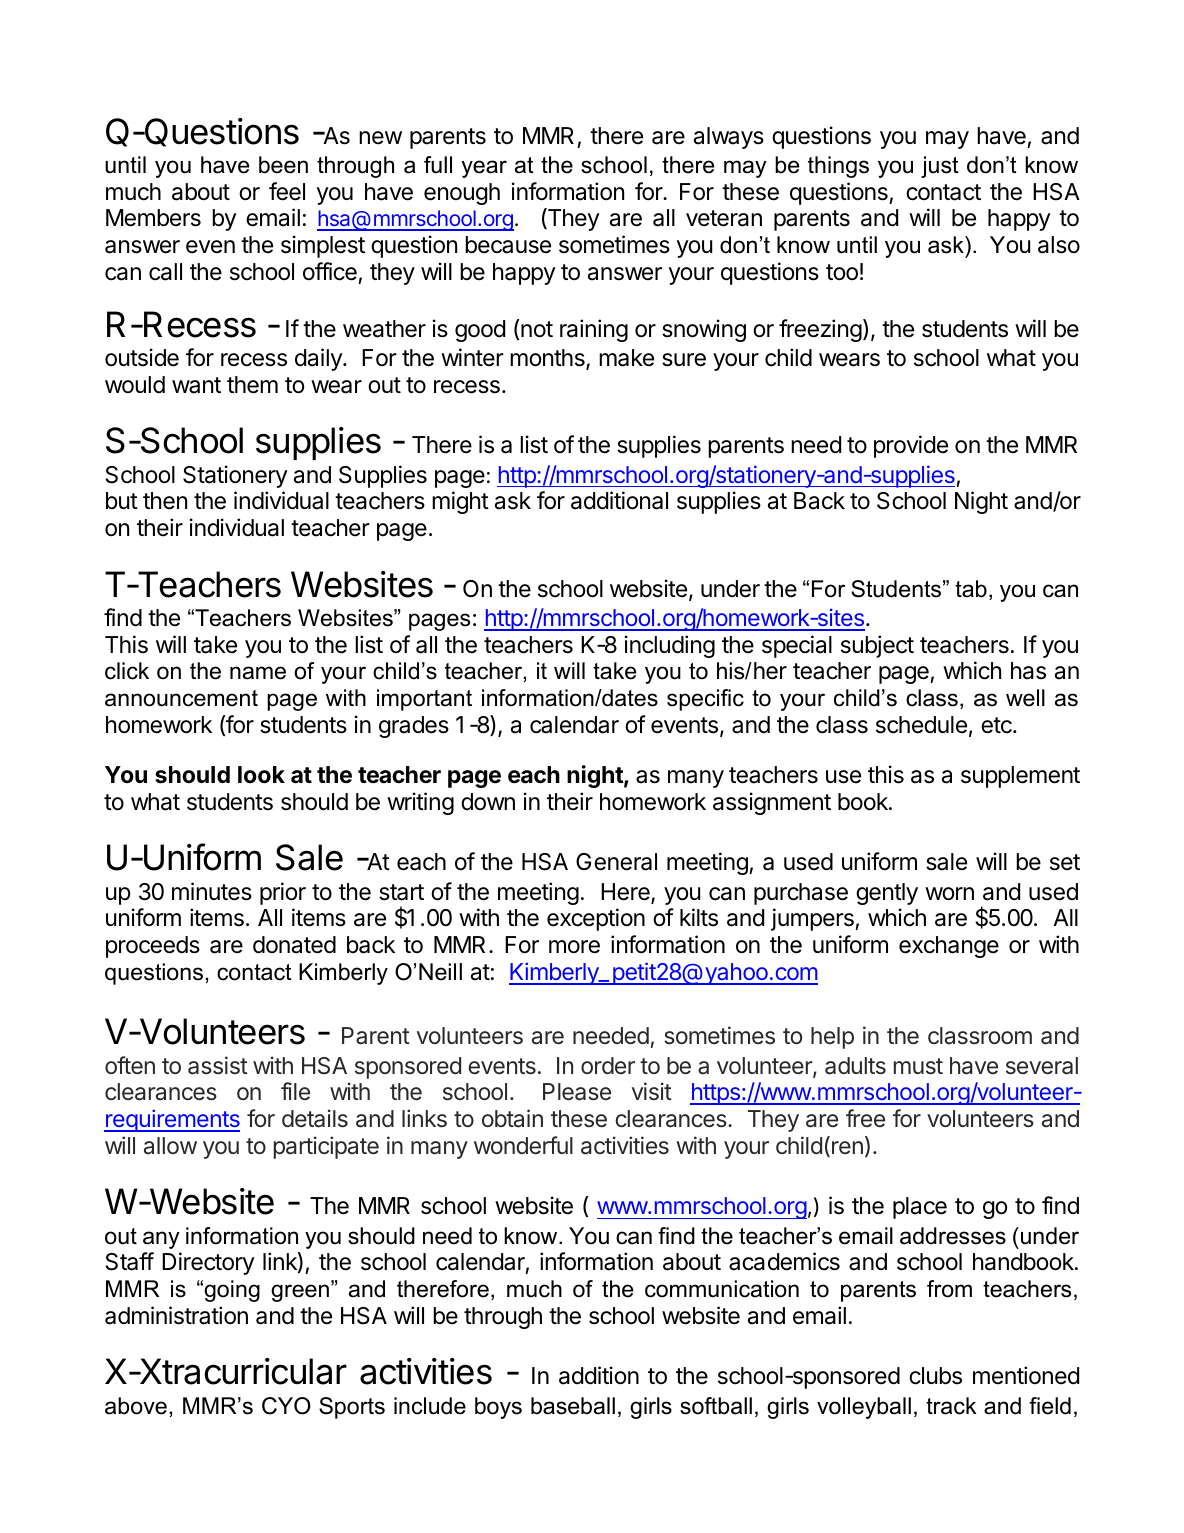 The image size is (1184, 1533). Describe the element at coordinates (949, 894) in the document. I see `worn` at that location.
